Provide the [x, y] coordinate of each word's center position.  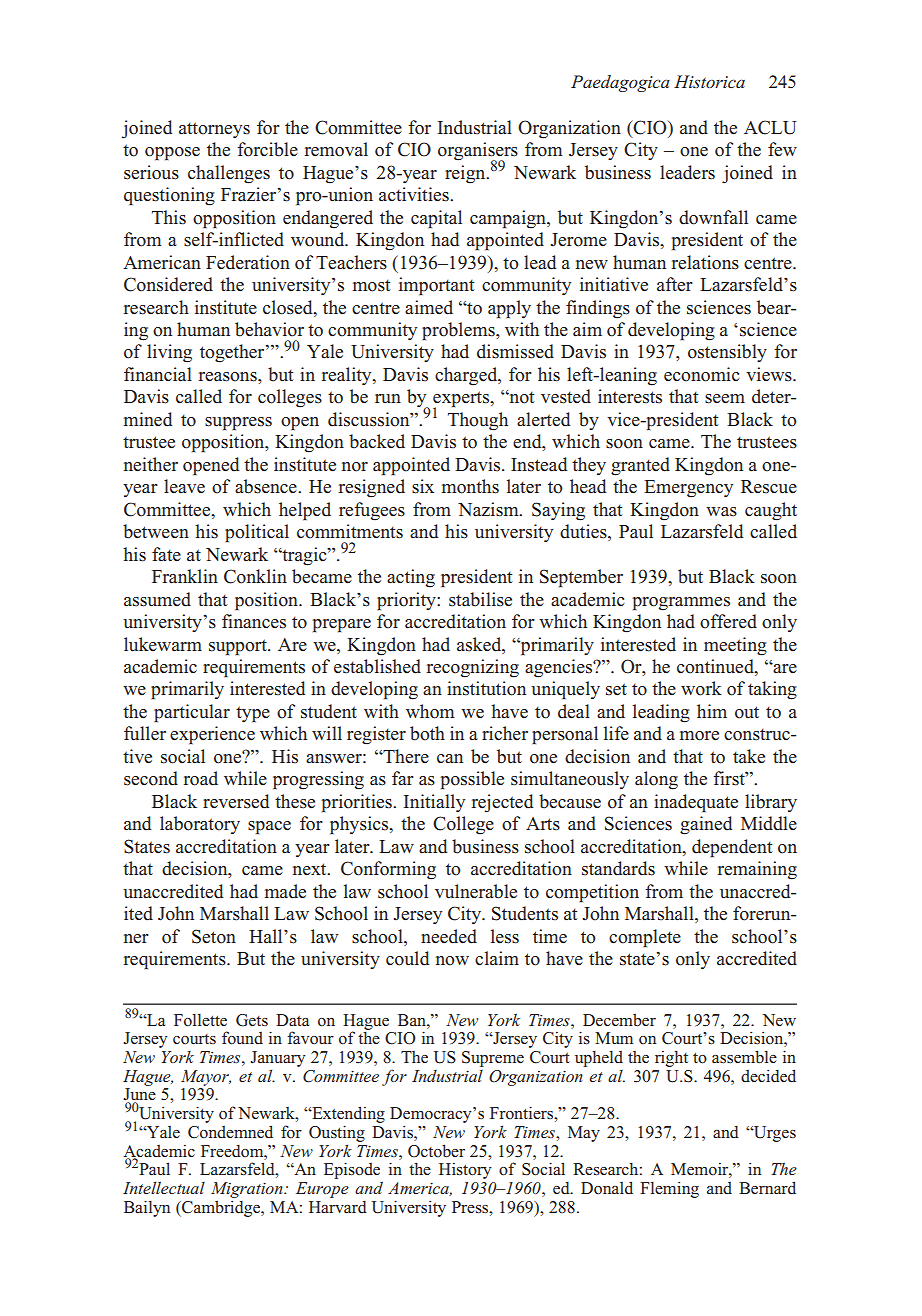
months [470, 486]
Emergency [688, 489]
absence [267, 486]
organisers [478, 152]
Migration [248, 1190]
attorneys [214, 130]
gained [706, 825]
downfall [713, 217]
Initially [434, 803]
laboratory [200, 825]
